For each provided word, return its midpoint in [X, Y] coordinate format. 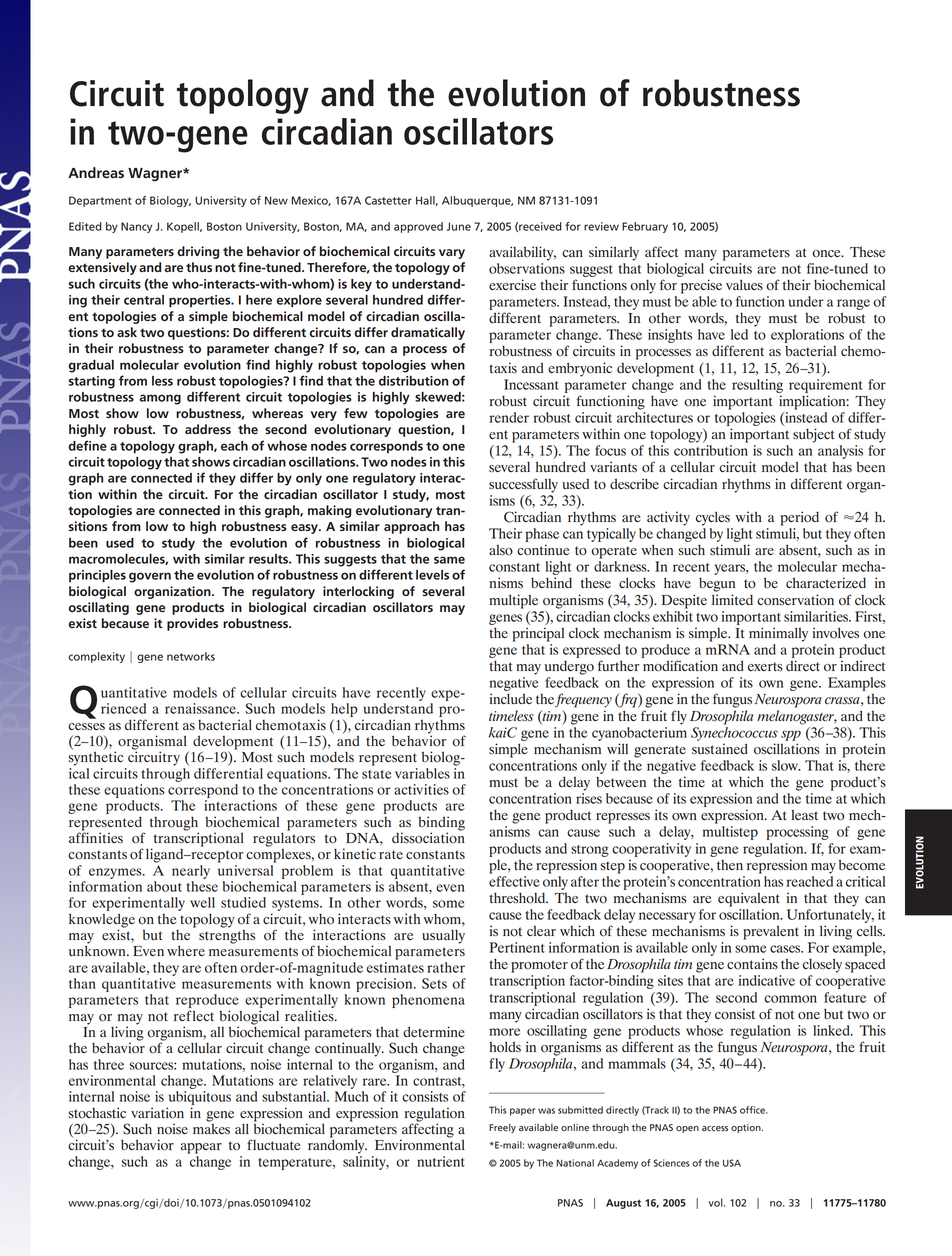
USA [732, 1163]
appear [201, 1148]
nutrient [441, 1161]
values [744, 284]
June [459, 226]
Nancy [136, 227]
